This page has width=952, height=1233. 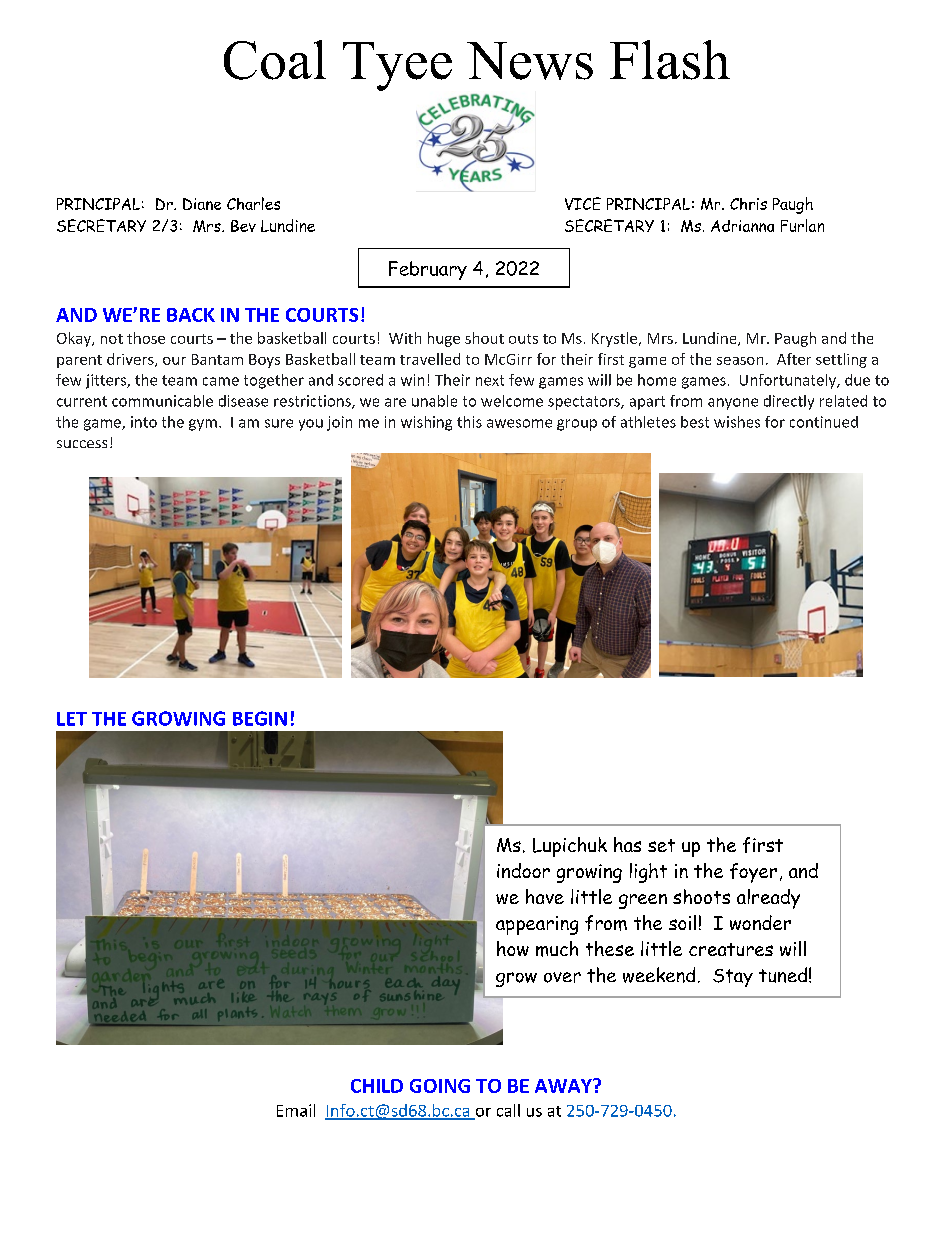 What do you see at coordinates (469, 422) in the page?
I see `this` at bounding box center [469, 422].
